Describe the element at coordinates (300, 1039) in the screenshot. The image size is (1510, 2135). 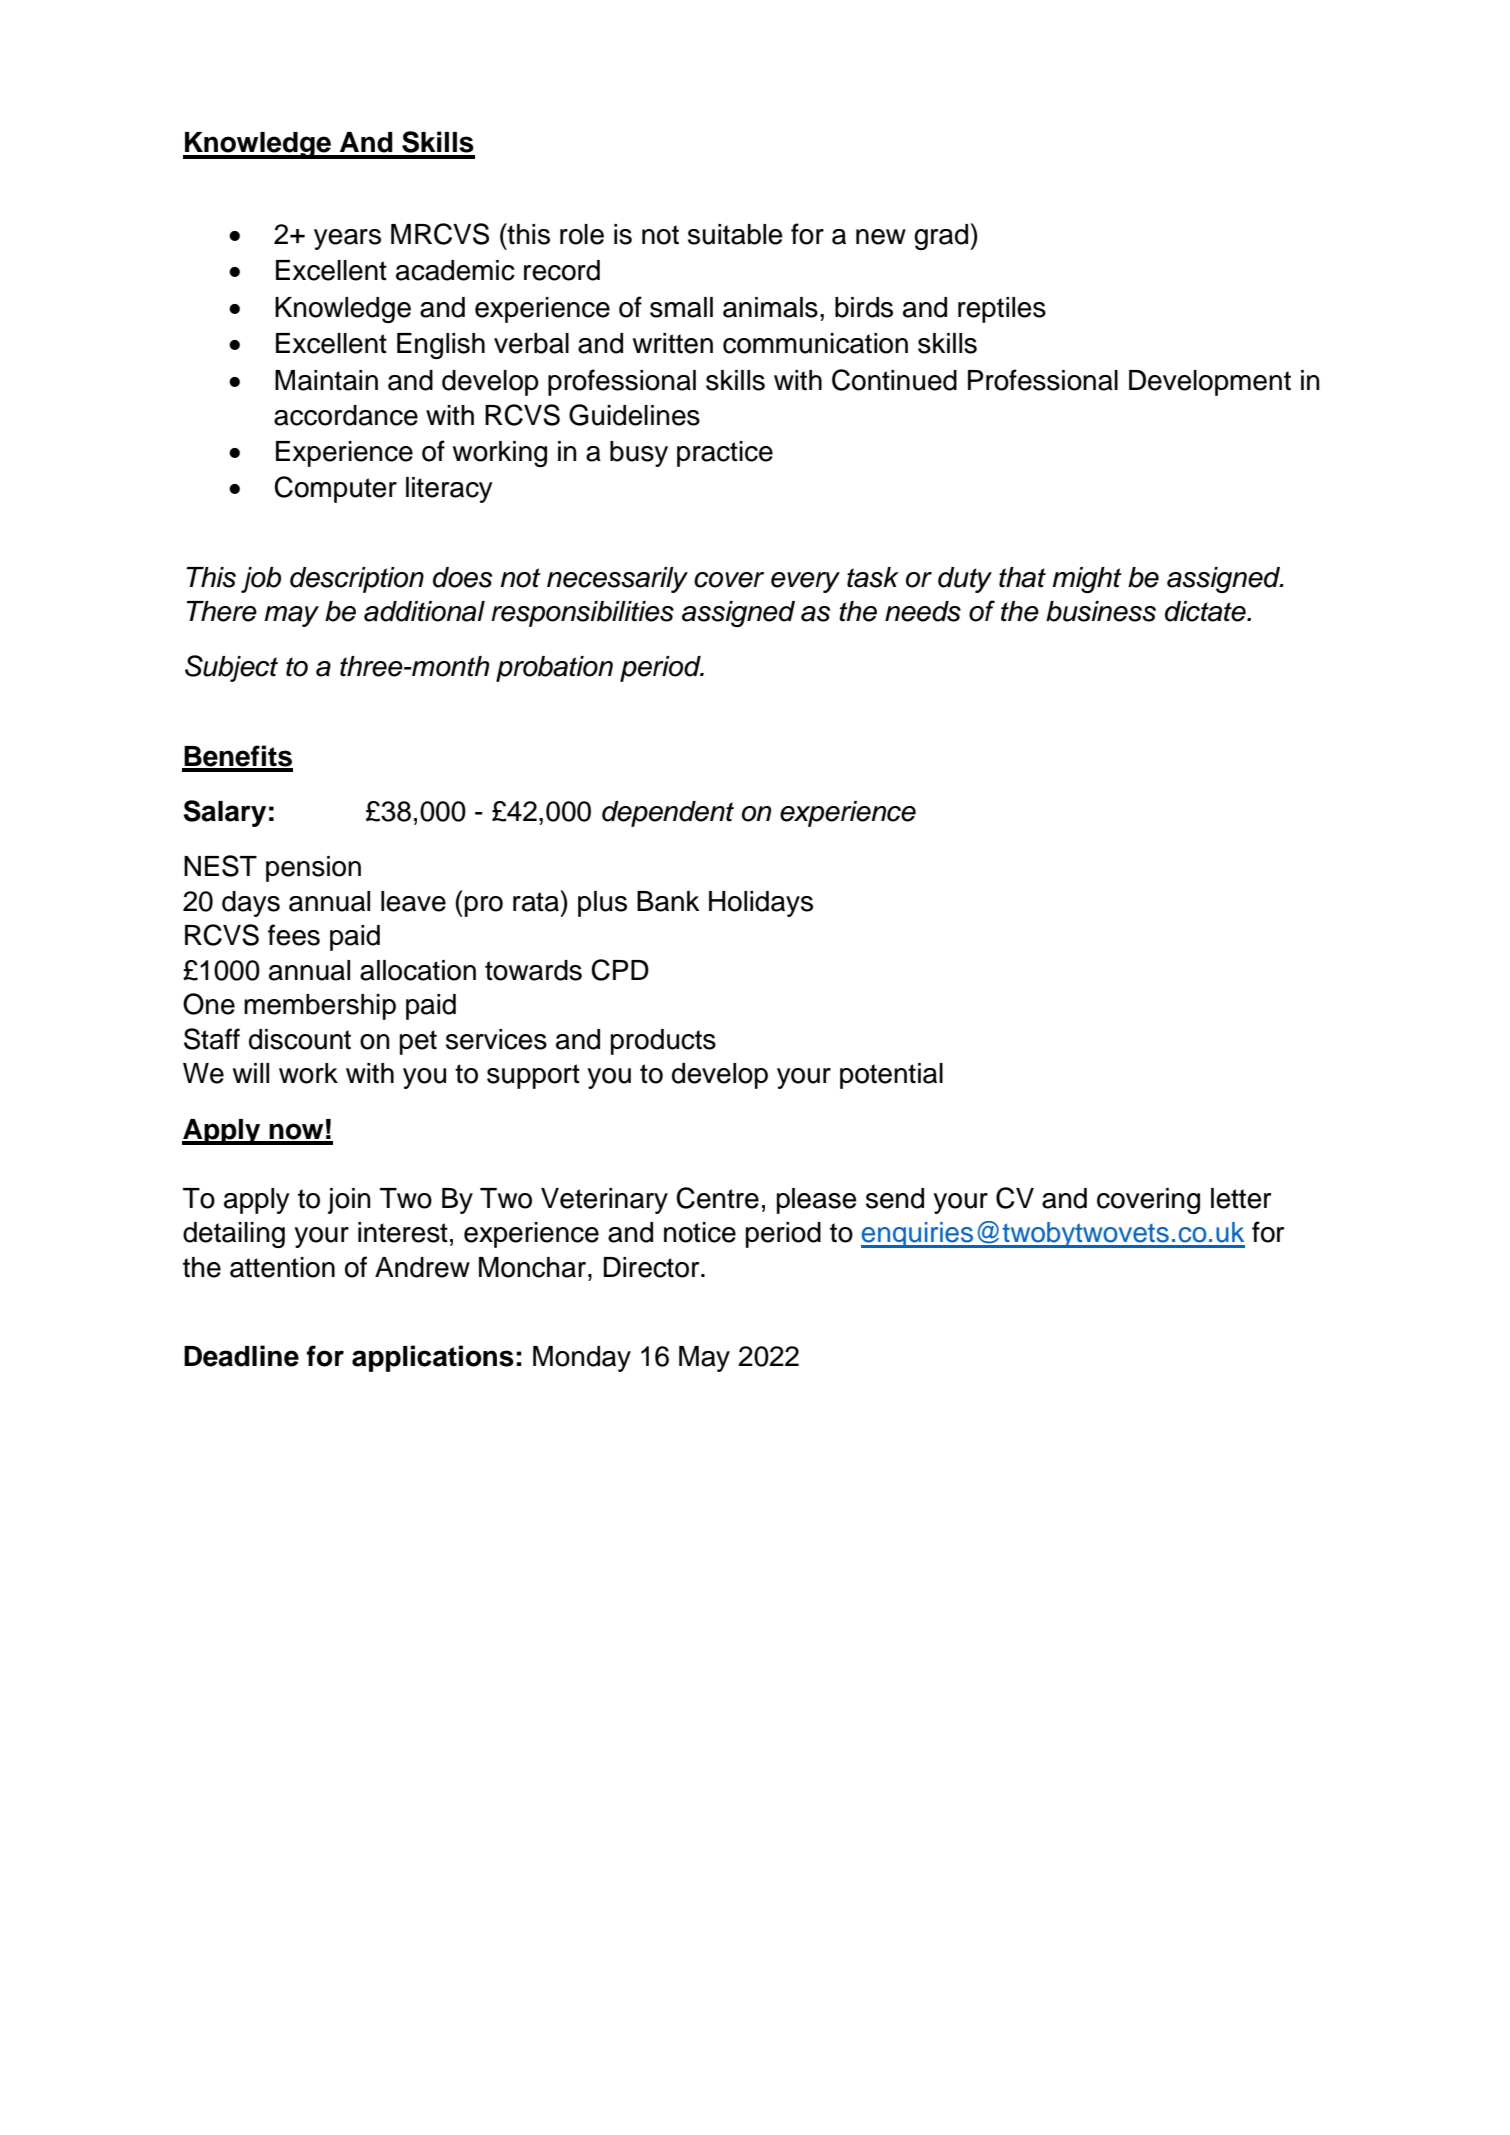
I see `discount` at that location.
